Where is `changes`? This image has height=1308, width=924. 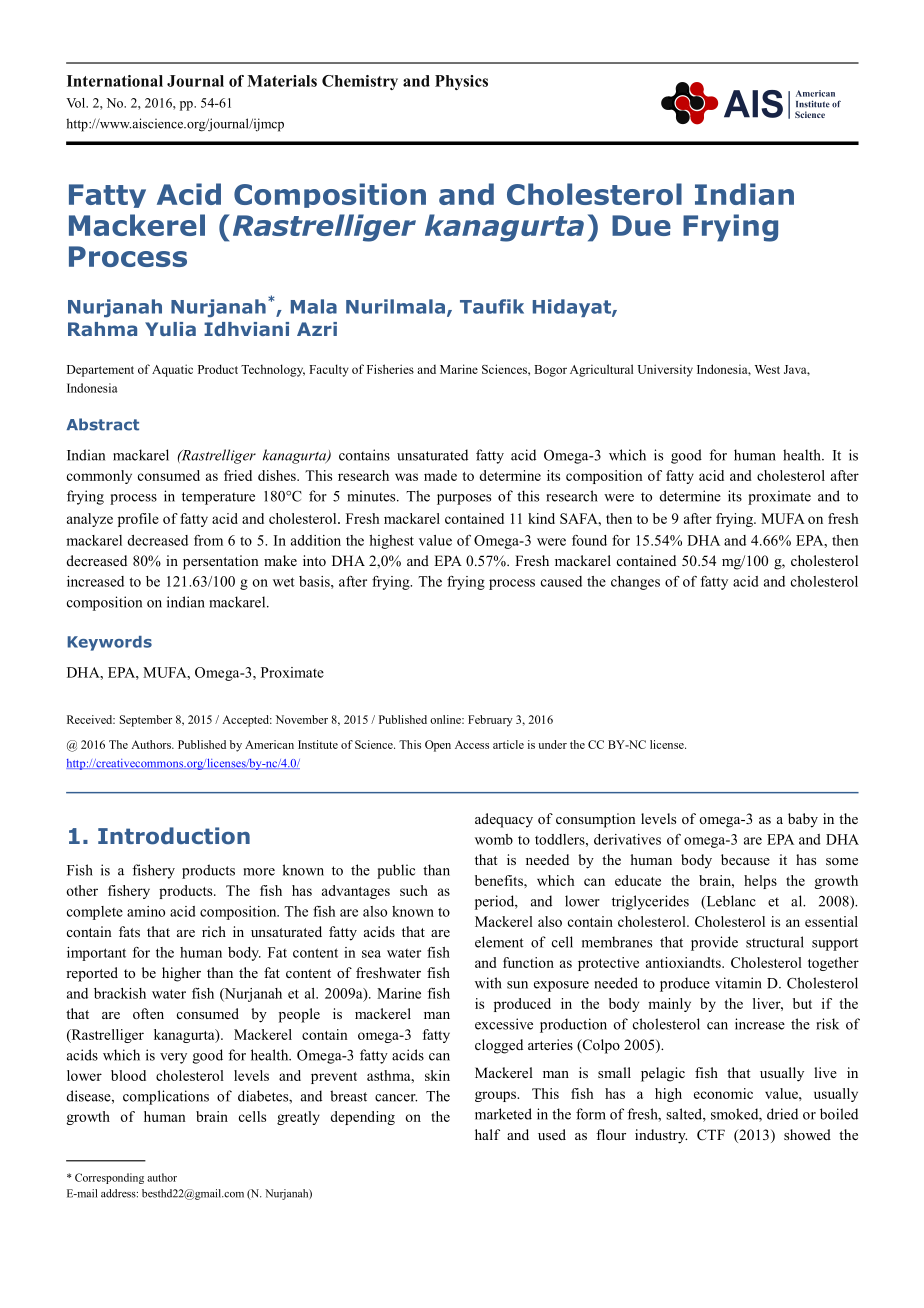 changes is located at coordinates (635, 583).
